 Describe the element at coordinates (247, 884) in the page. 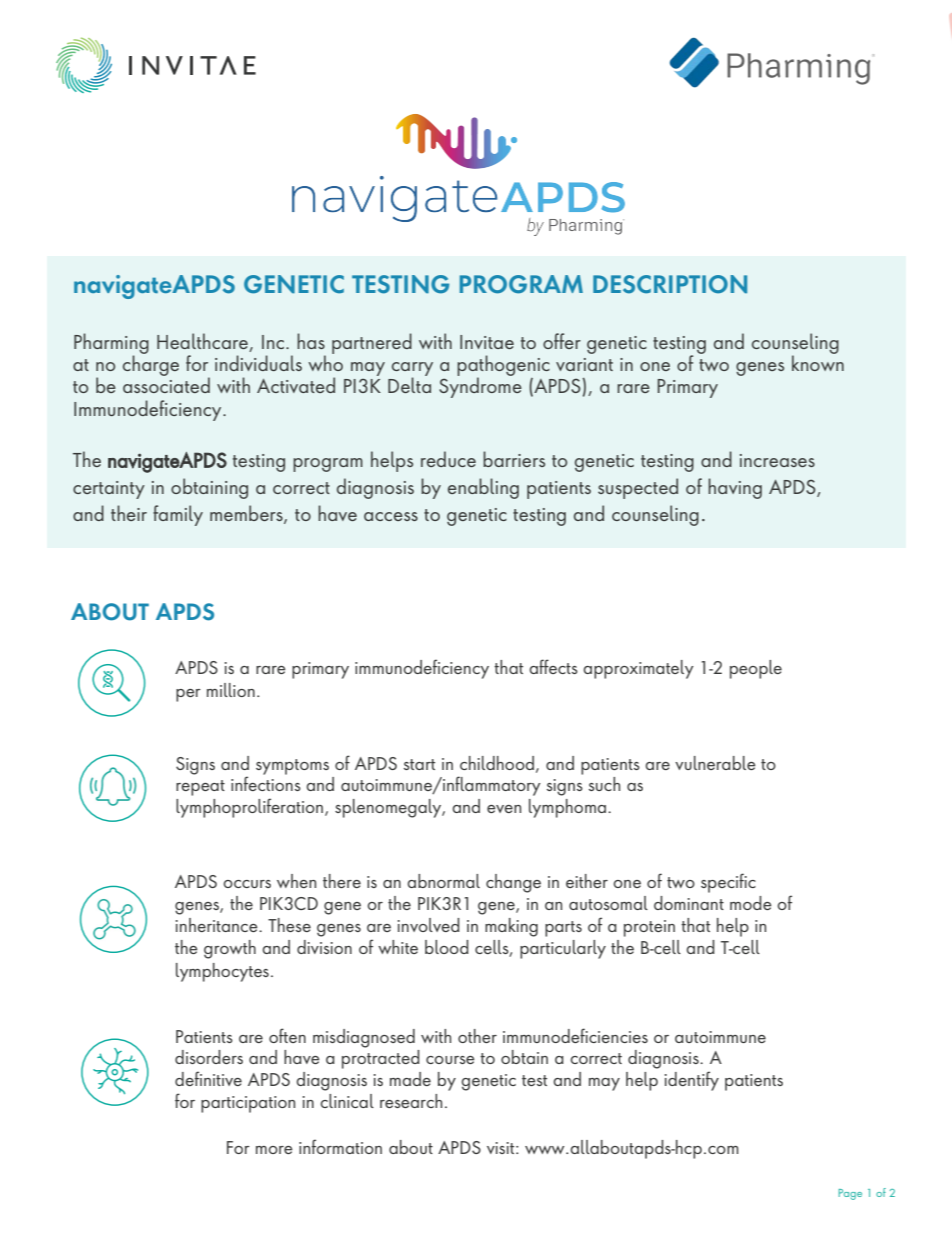

I see `occurs` at that location.
